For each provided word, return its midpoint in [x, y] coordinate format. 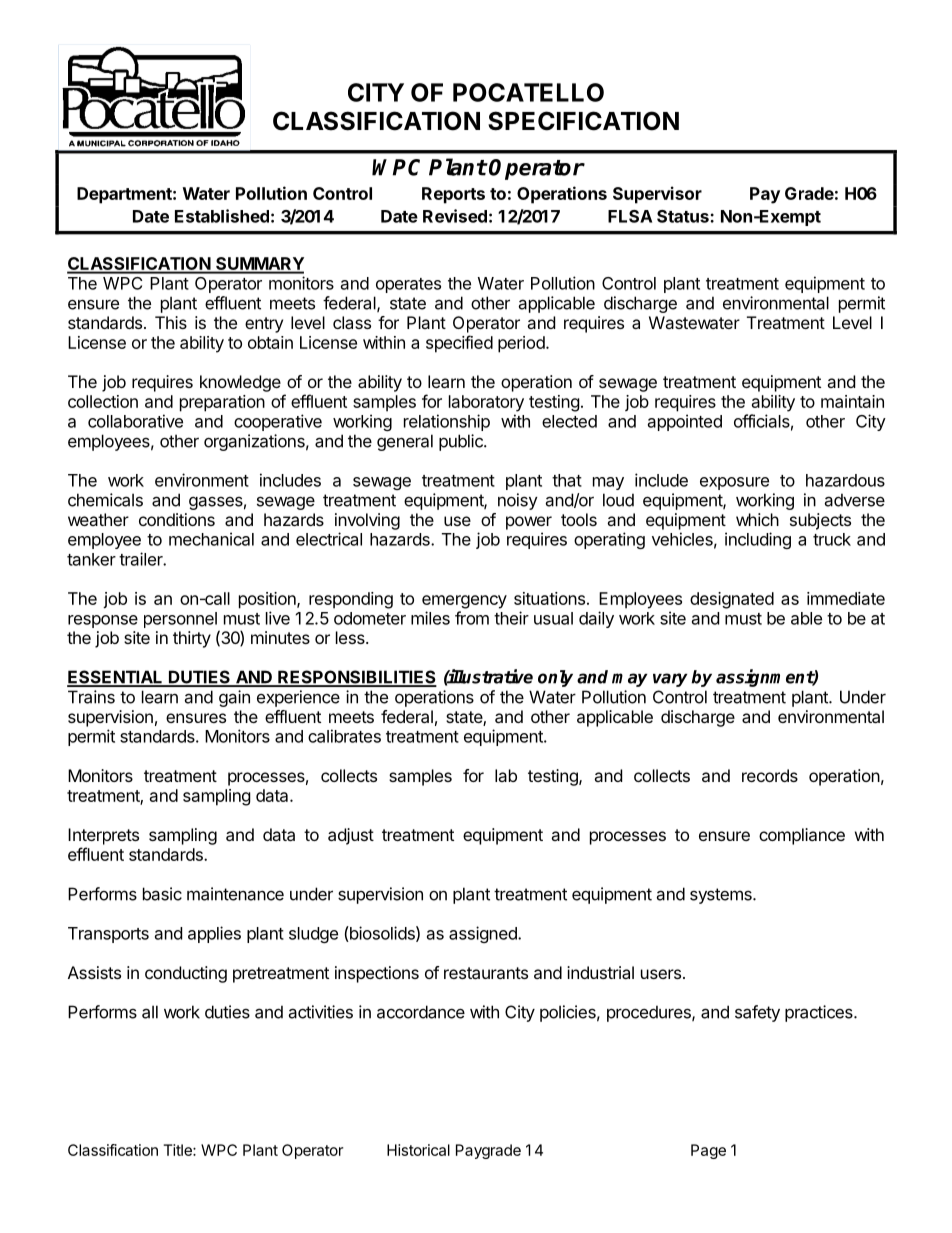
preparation [222, 403]
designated [732, 600]
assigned [484, 934]
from [472, 618]
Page [708, 1151]
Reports [453, 195]
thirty [192, 639]
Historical [418, 1150]
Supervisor [657, 195]
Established [222, 216]
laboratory [486, 403]
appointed [685, 422]
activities [320, 1012]
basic [162, 894]
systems [722, 896]
